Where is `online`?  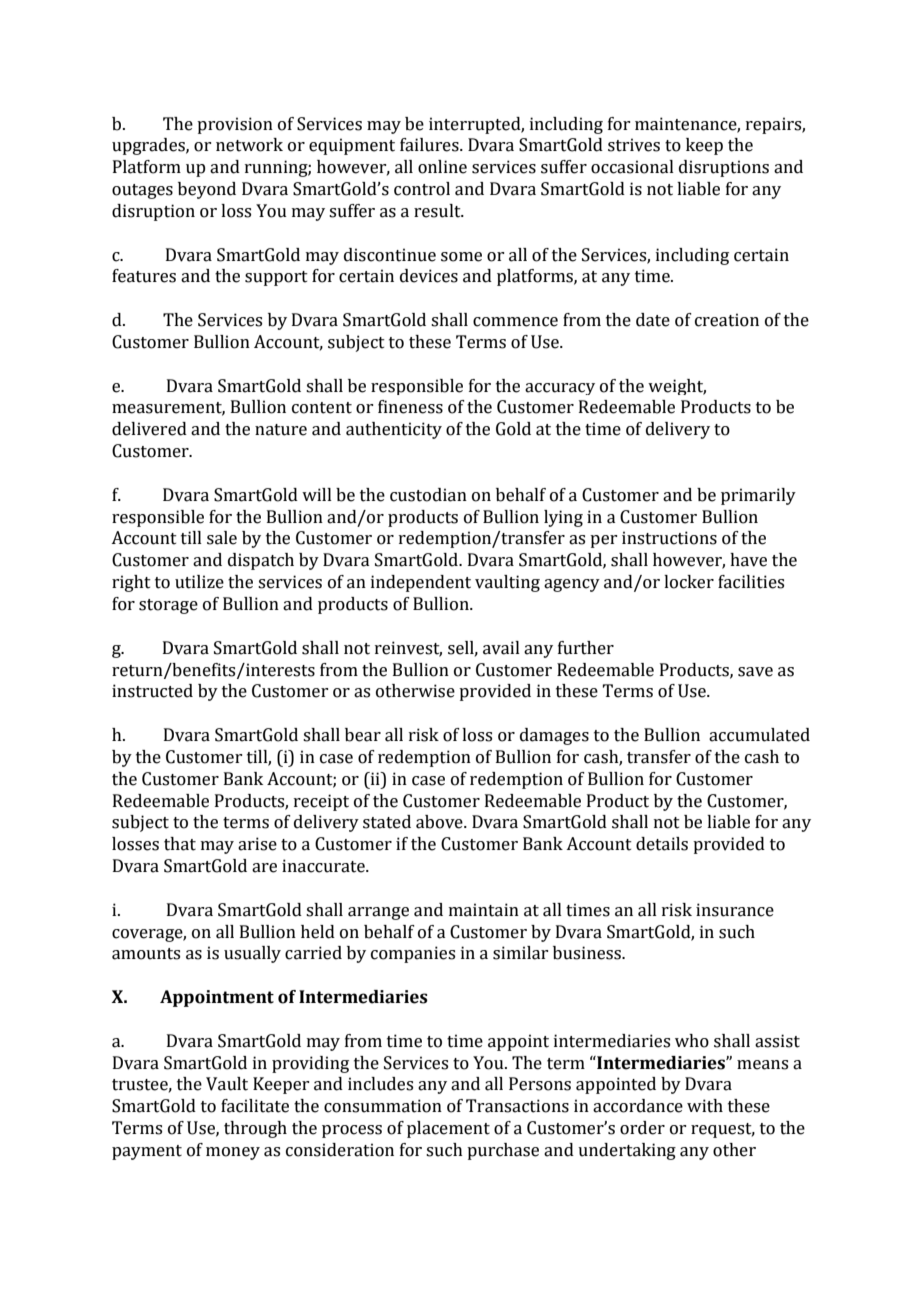
online is located at coordinates (442, 167).
